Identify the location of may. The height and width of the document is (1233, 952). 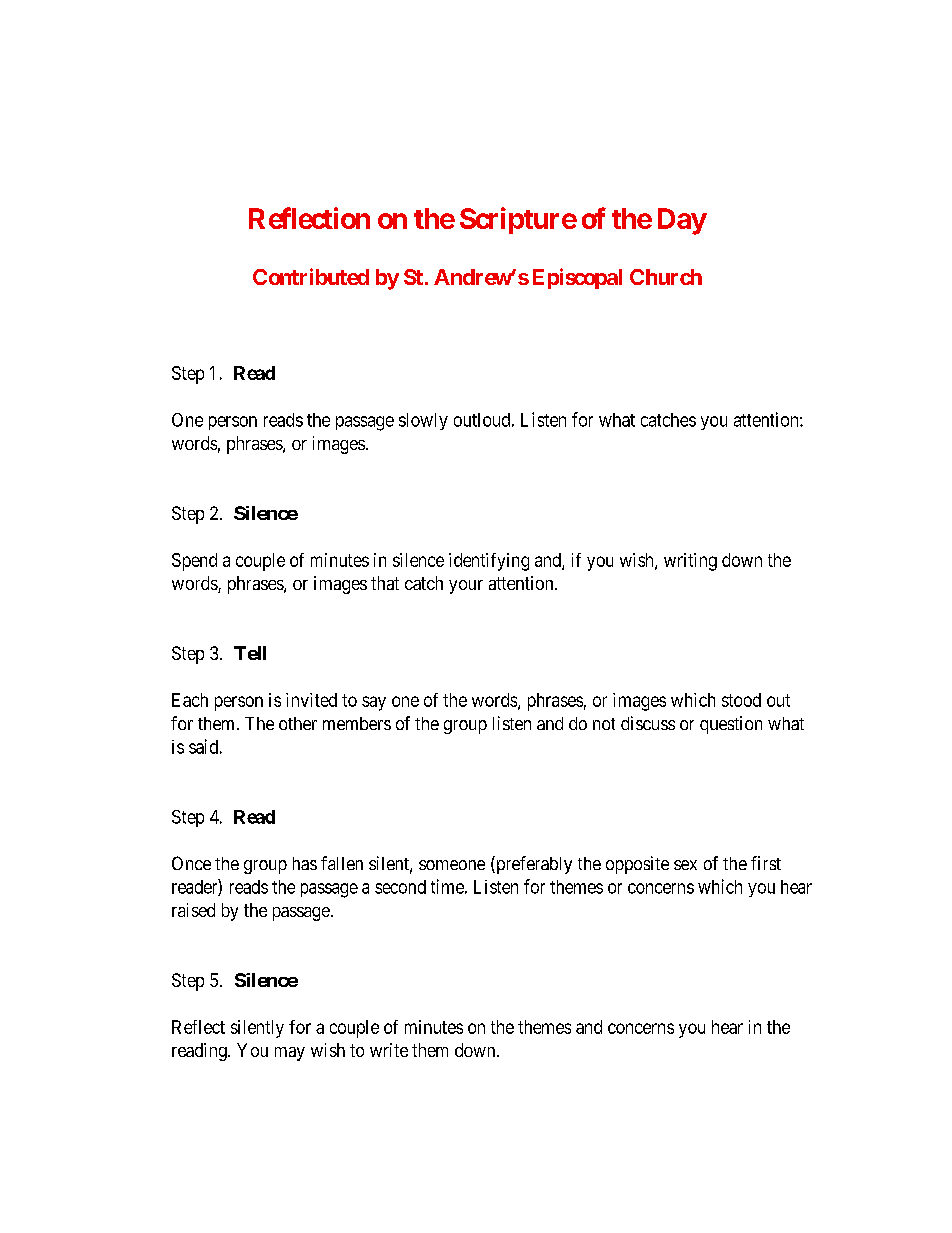
(290, 1054).
